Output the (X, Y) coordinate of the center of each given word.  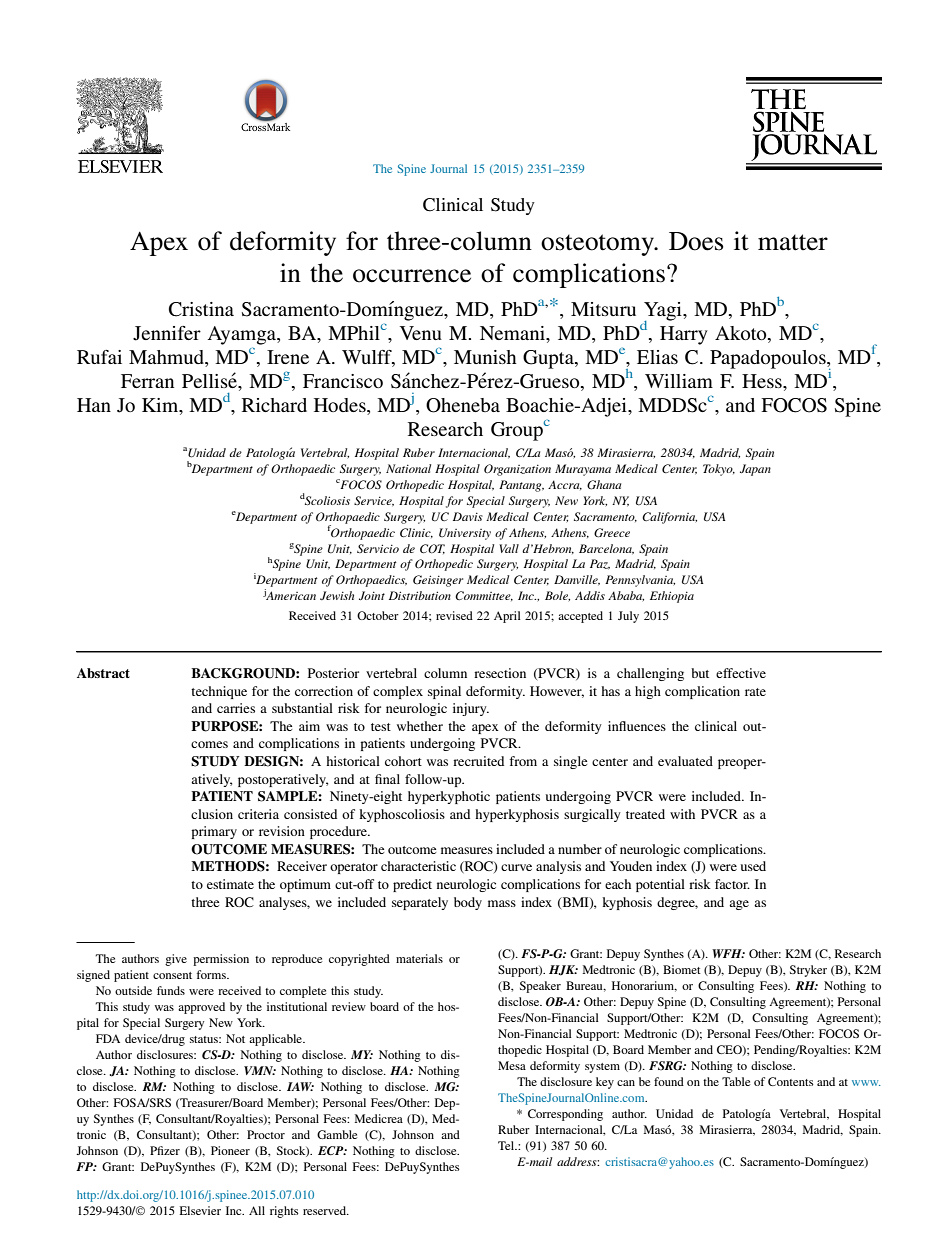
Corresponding (565, 1115)
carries (236, 708)
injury (471, 709)
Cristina (201, 309)
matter (793, 242)
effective (741, 673)
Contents (791, 1081)
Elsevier (200, 1210)
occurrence (412, 276)
